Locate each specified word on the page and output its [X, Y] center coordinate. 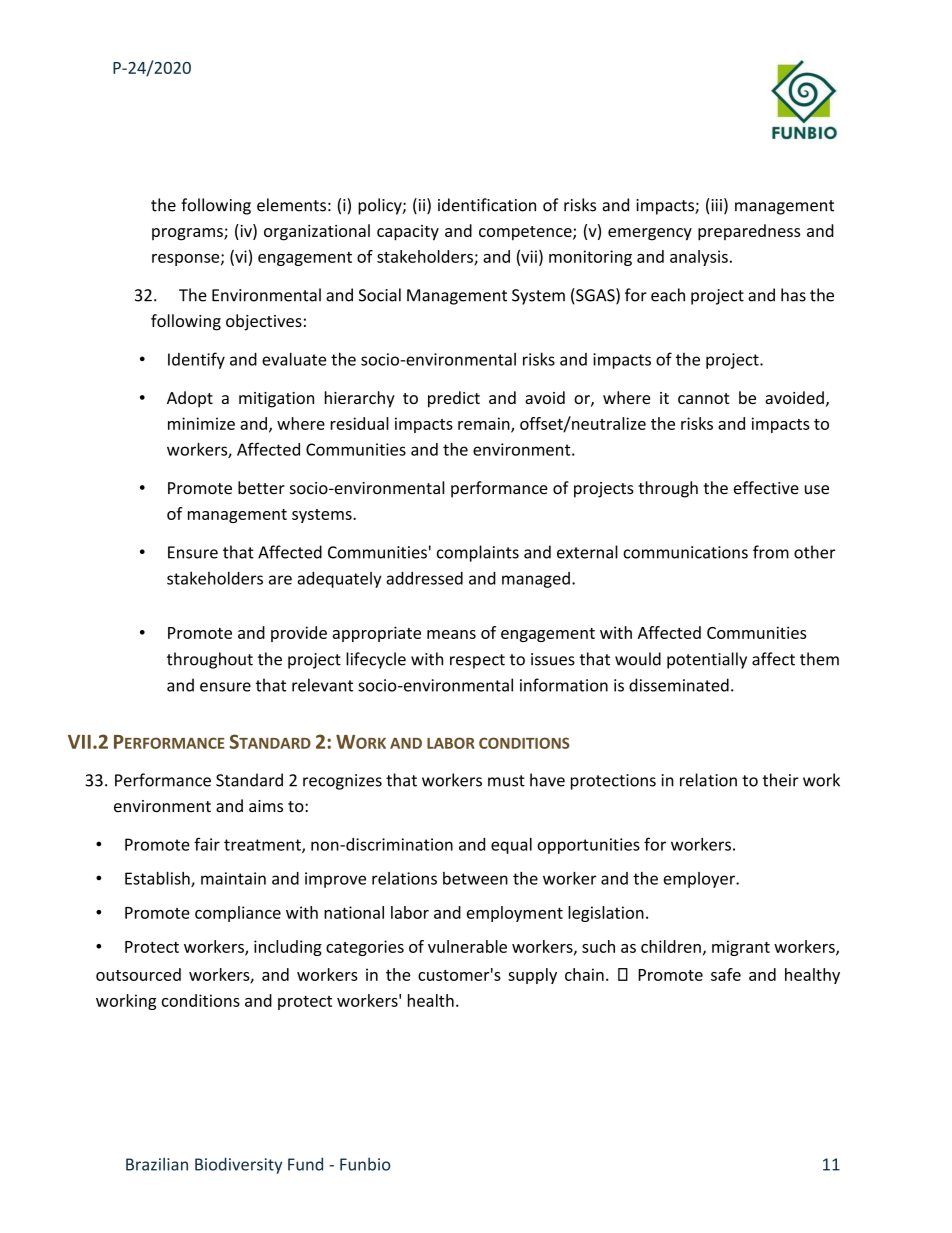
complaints [478, 553]
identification [487, 205]
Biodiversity [238, 1165]
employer [700, 880]
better [261, 487]
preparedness [749, 232]
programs [188, 234]
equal [511, 846]
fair [207, 844]
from [771, 552]
